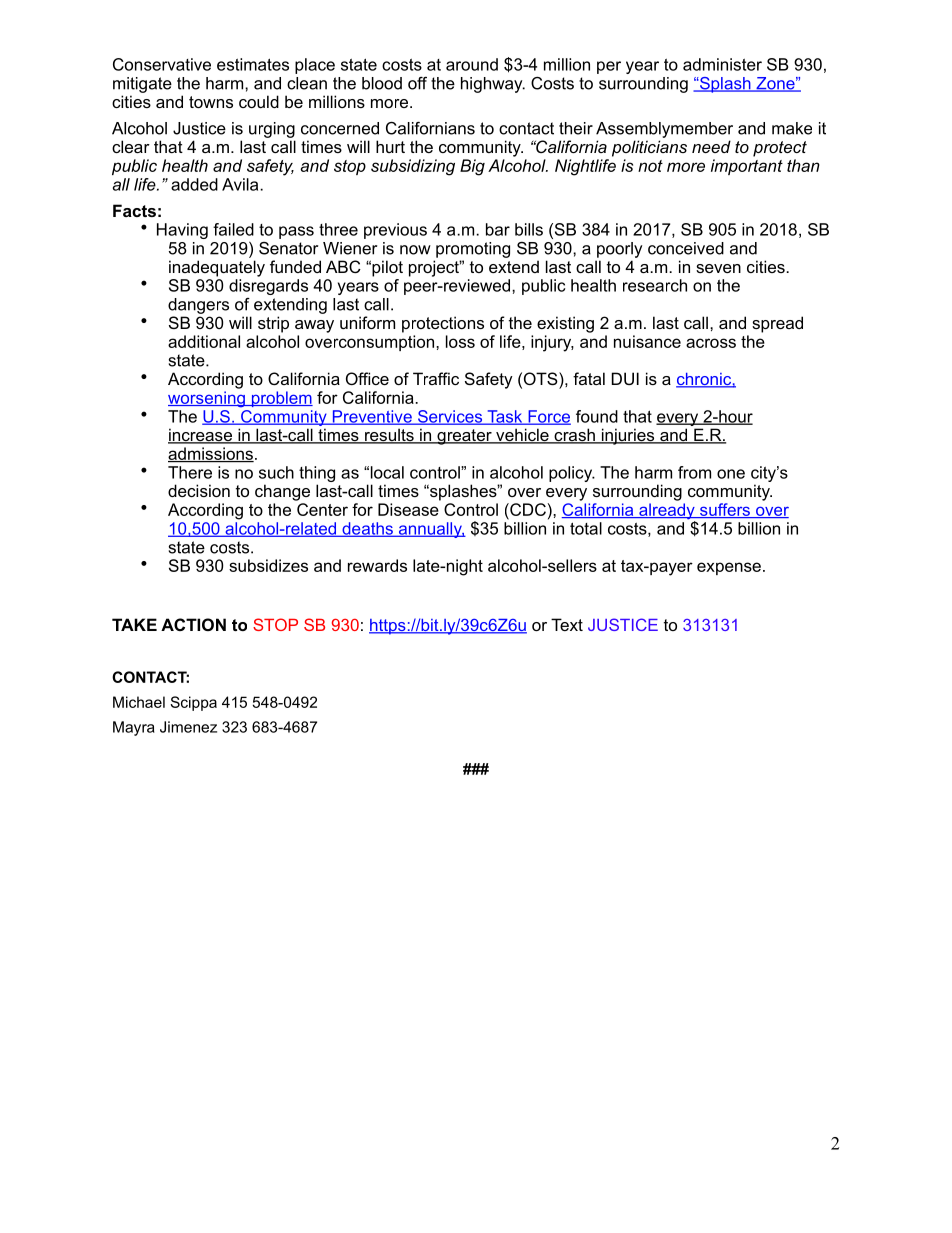 The height and width of the page is (1233, 952). What do you see at coordinates (493, 85) in the page?
I see `highway` at bounding box center [493, 85].
